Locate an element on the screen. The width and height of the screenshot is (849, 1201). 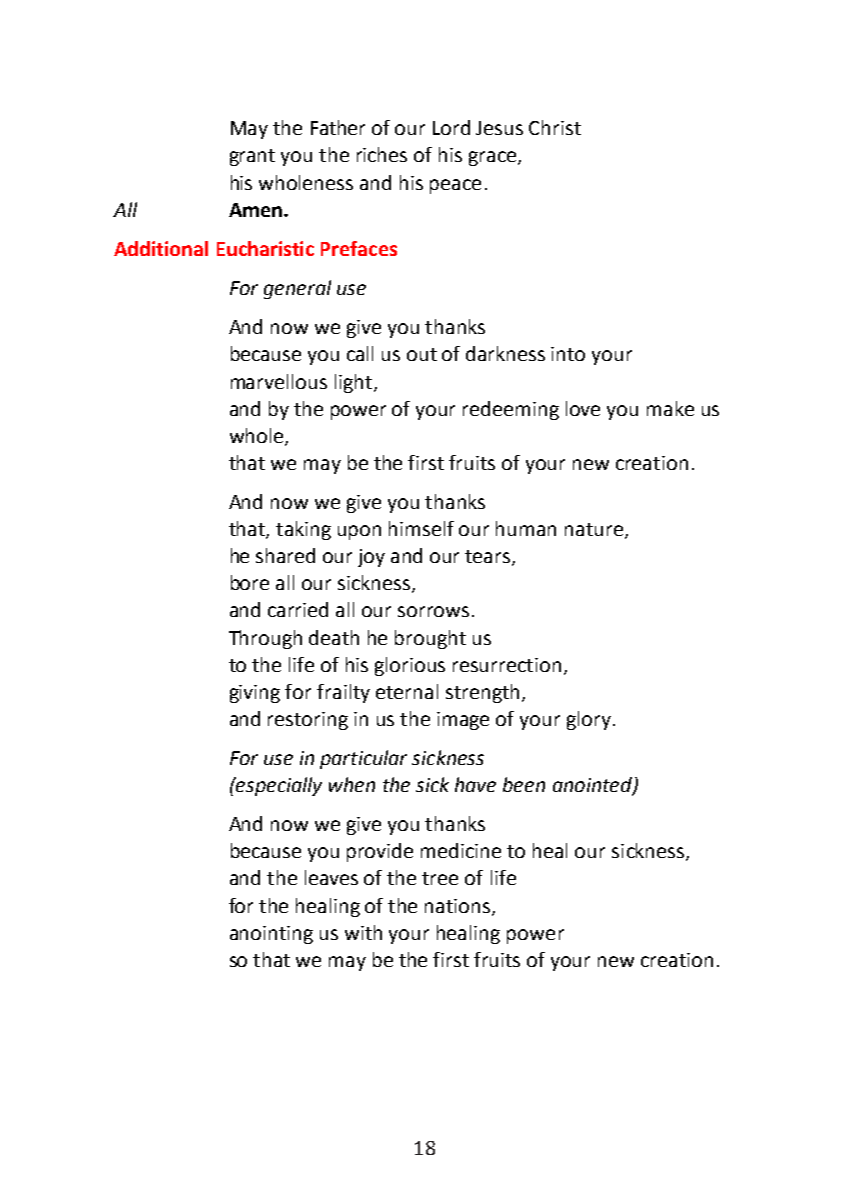
anointing is located at coordinates (271, 935).
